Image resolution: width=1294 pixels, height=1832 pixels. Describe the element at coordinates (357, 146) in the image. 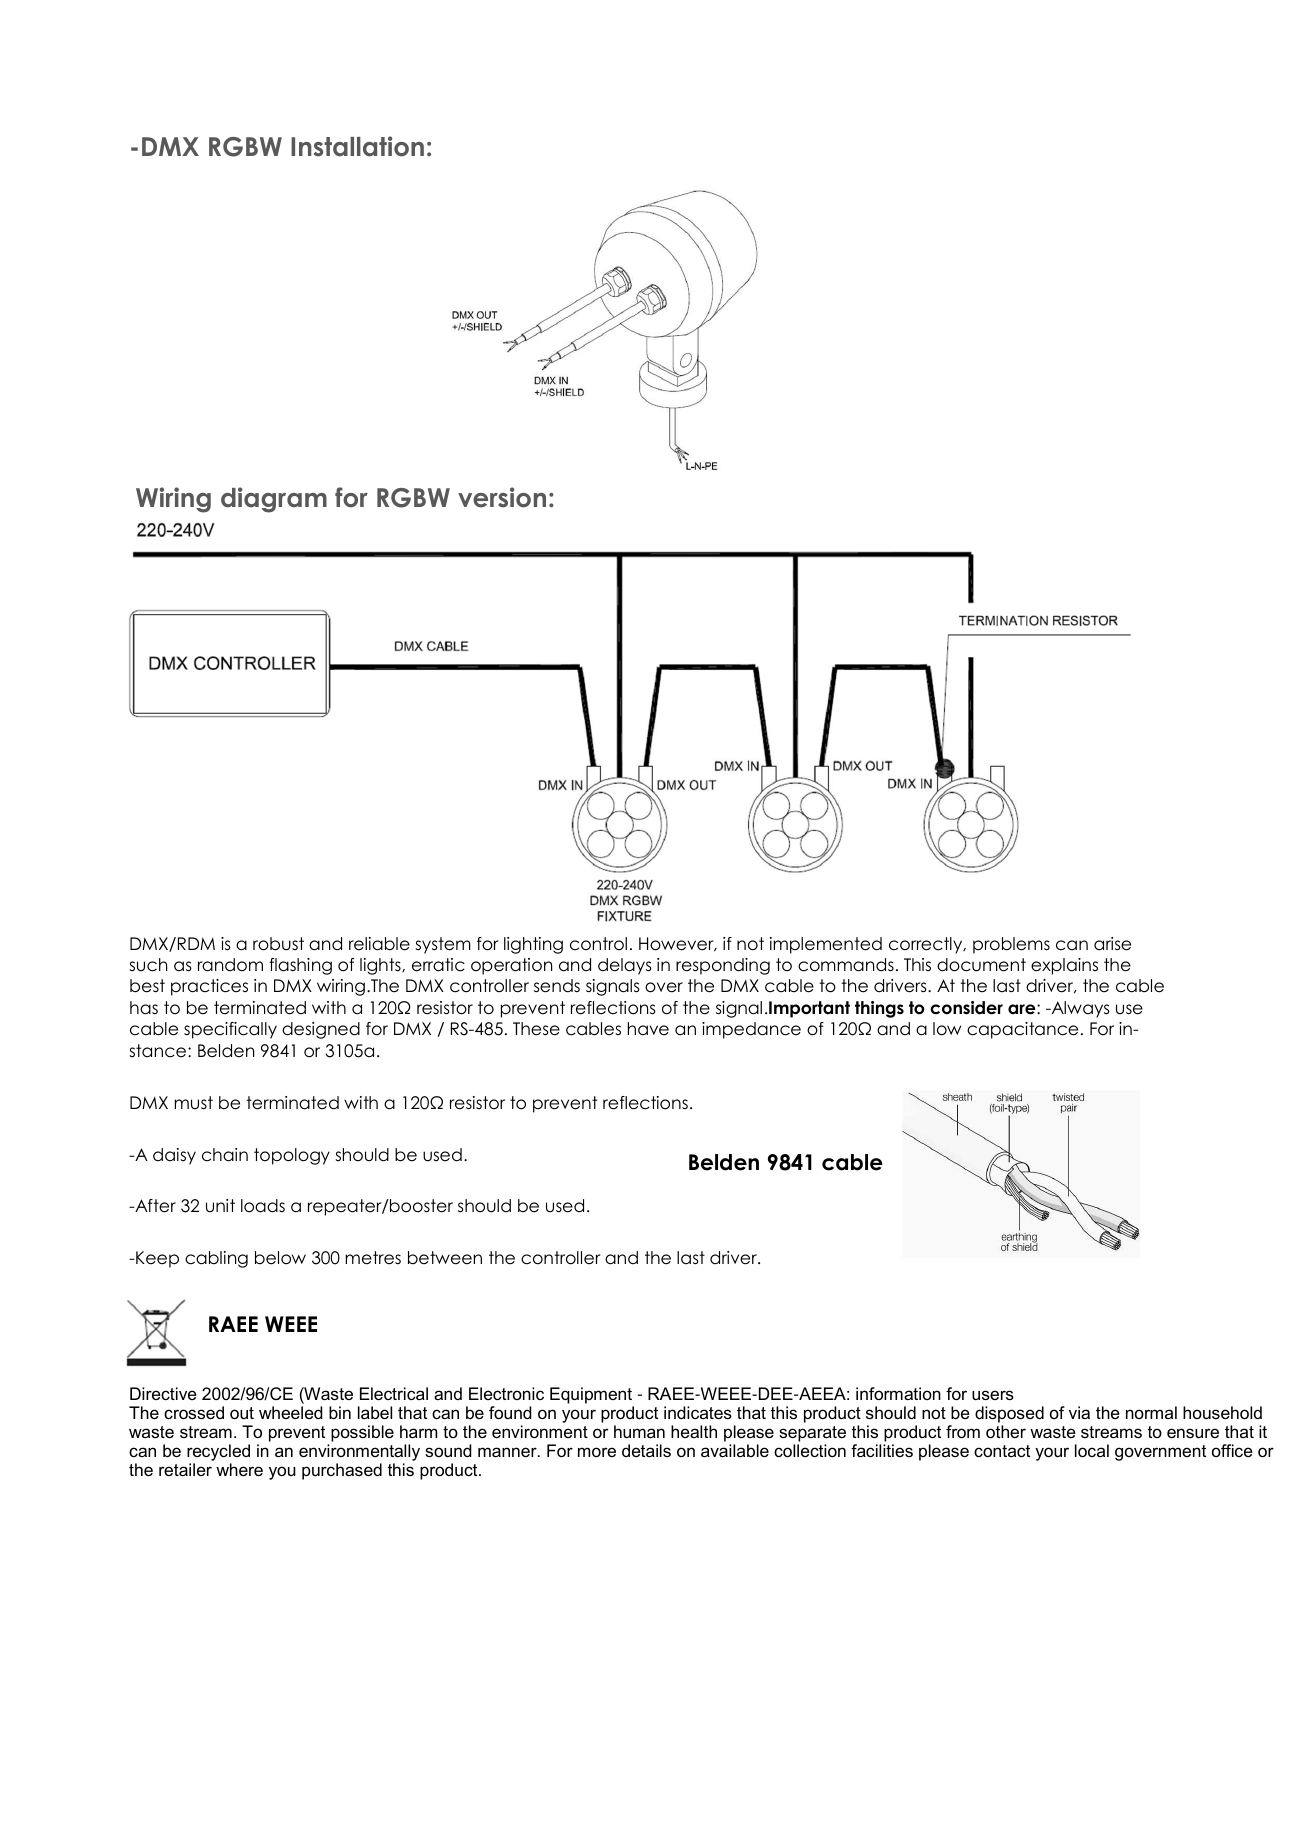

I see `Installation` at that location.
